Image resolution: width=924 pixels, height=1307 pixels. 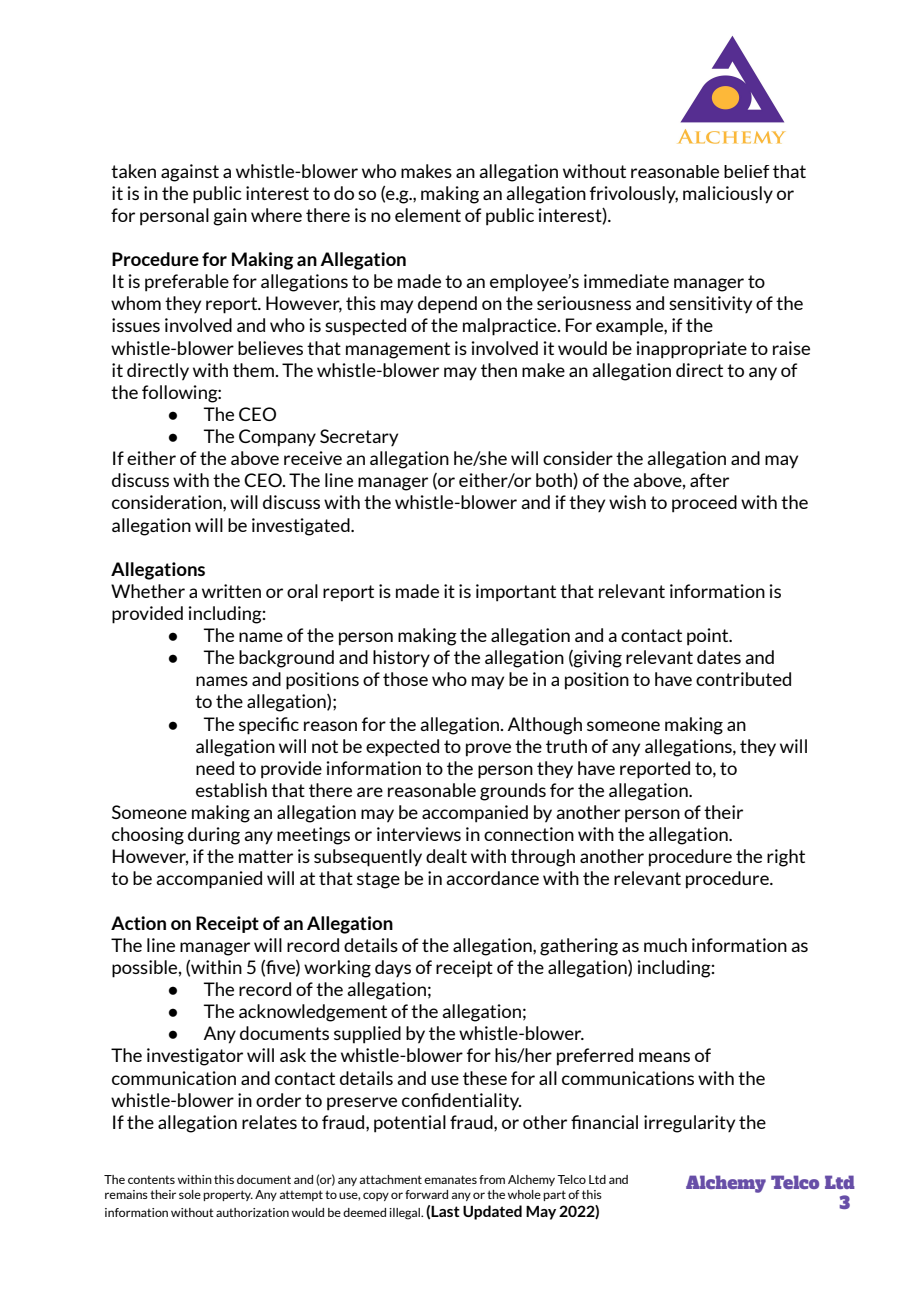 I want to click on irregularity, so click(x=689, y=1124).
